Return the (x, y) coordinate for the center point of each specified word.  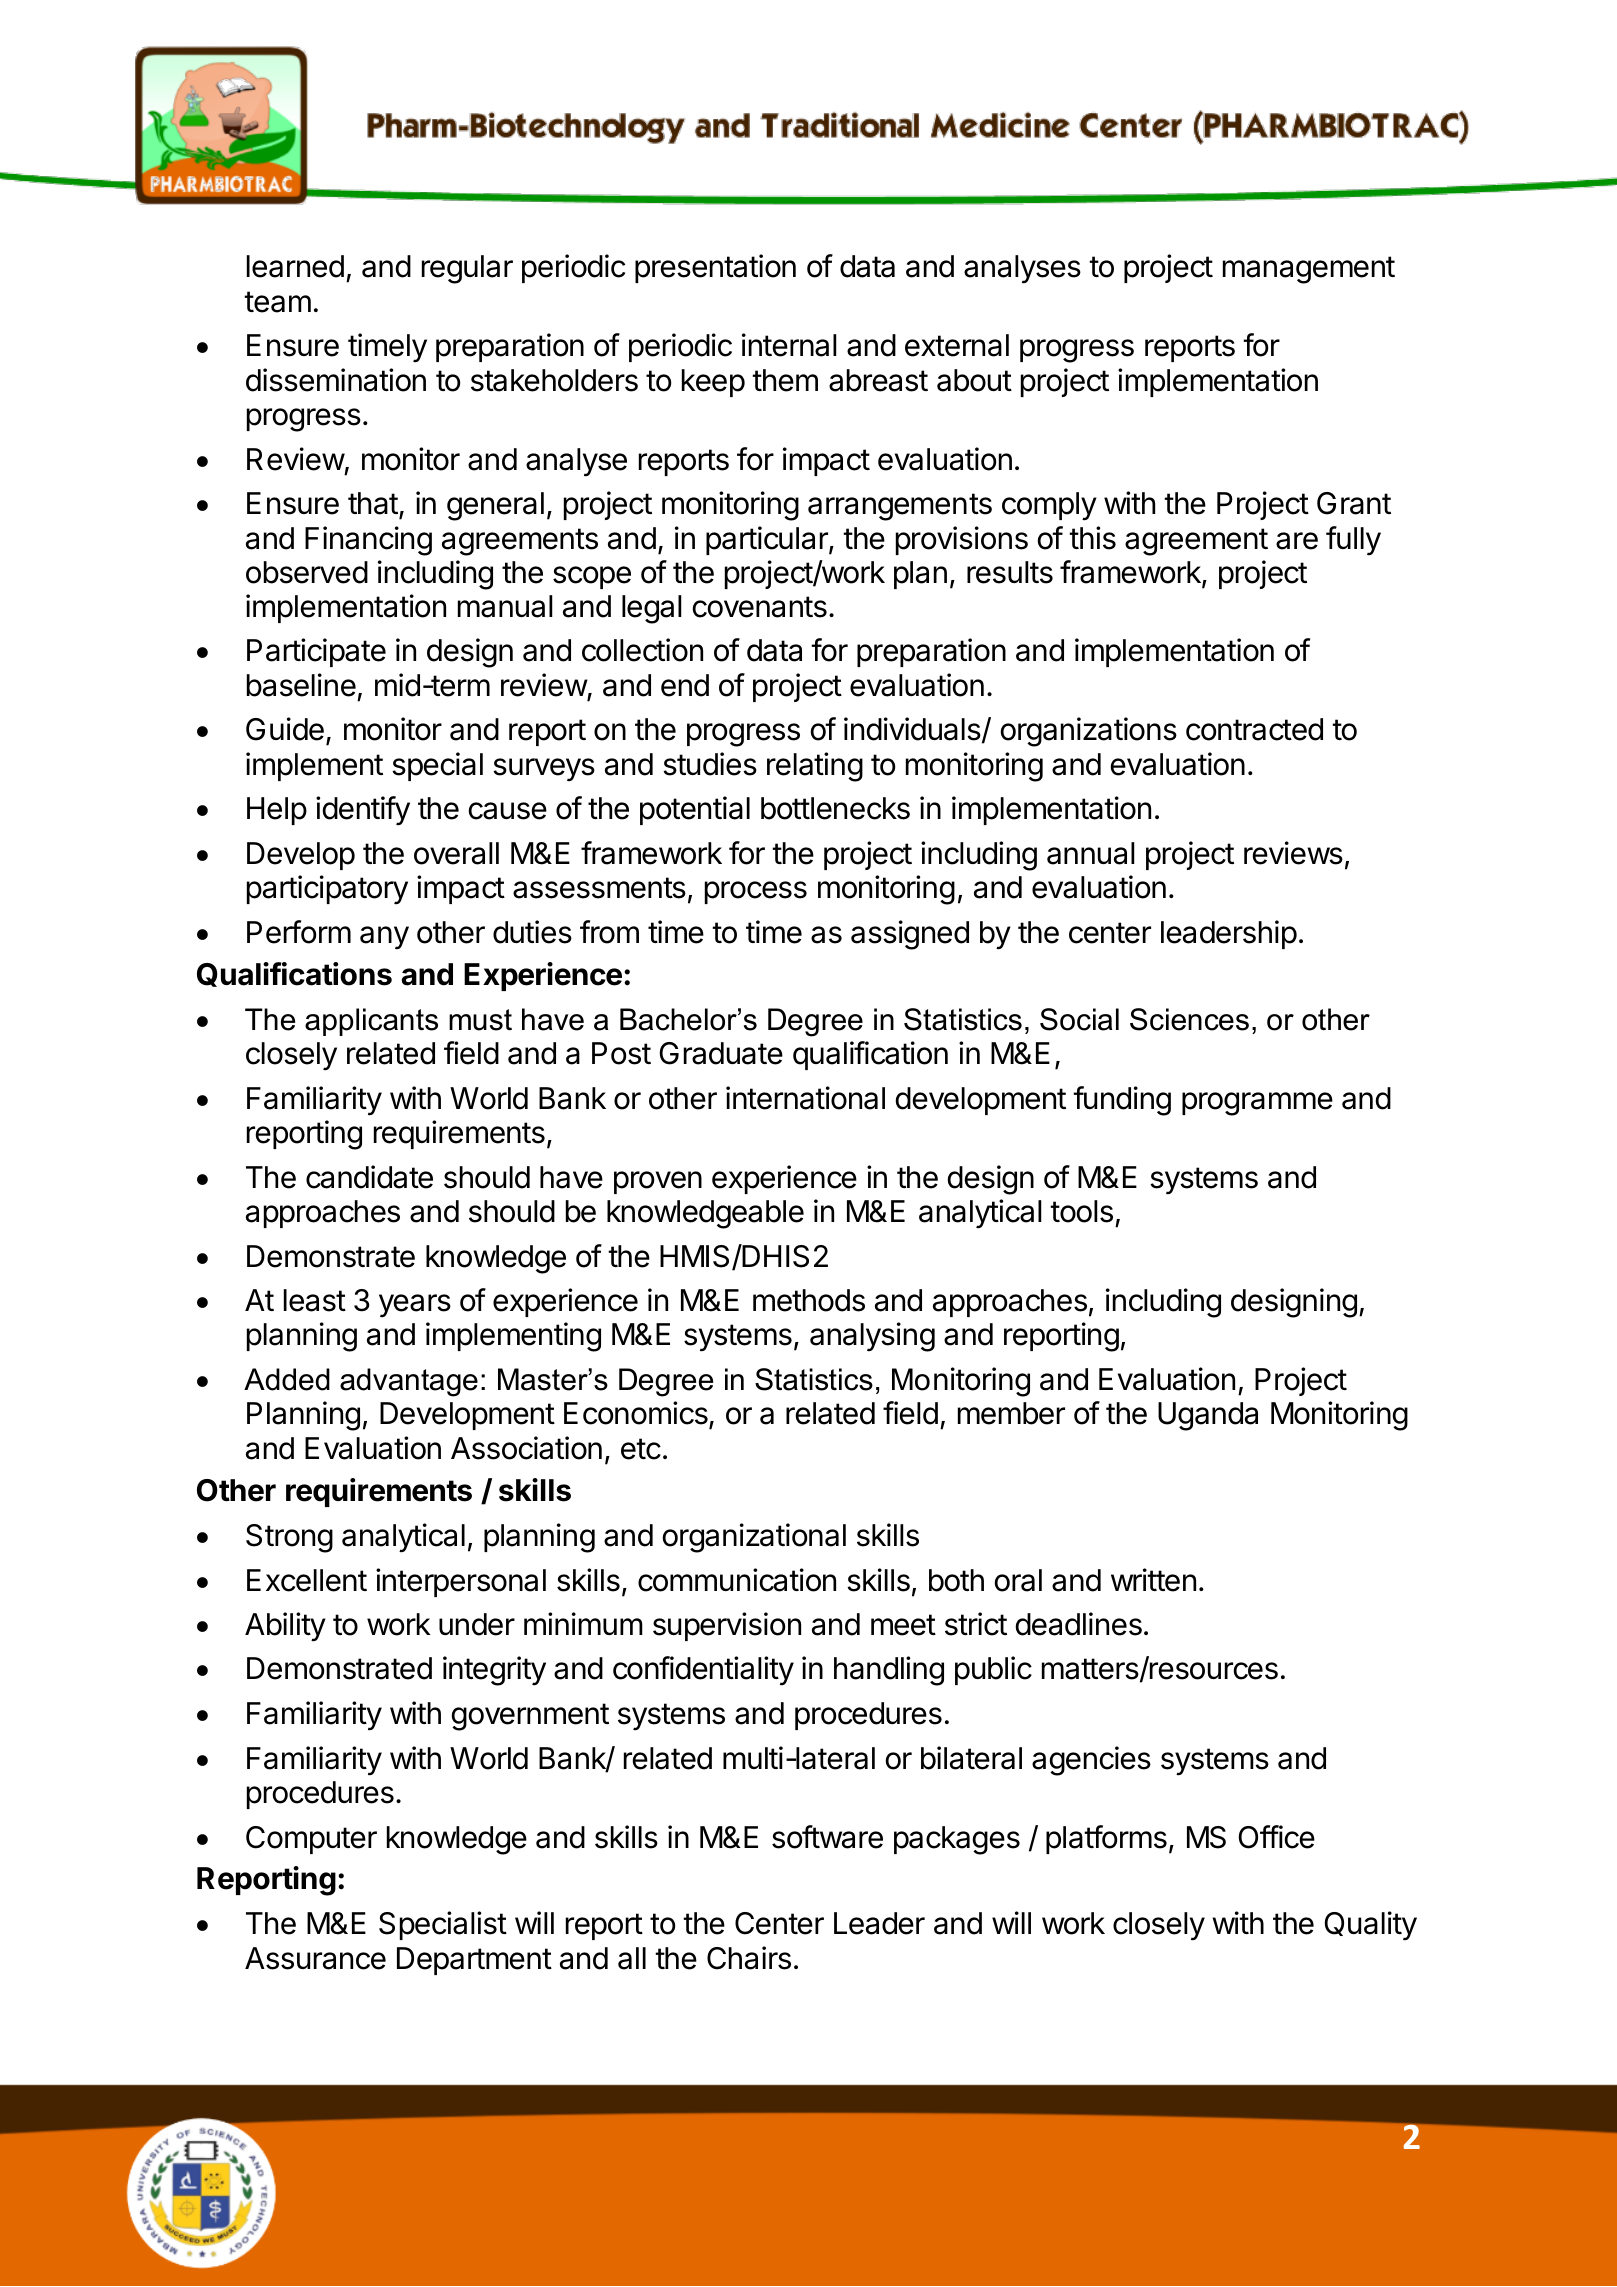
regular (467, 269)
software (827, 1837)
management (1309, 270)
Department (474, 1961)
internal (789, 345)
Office (1277, 1837)
